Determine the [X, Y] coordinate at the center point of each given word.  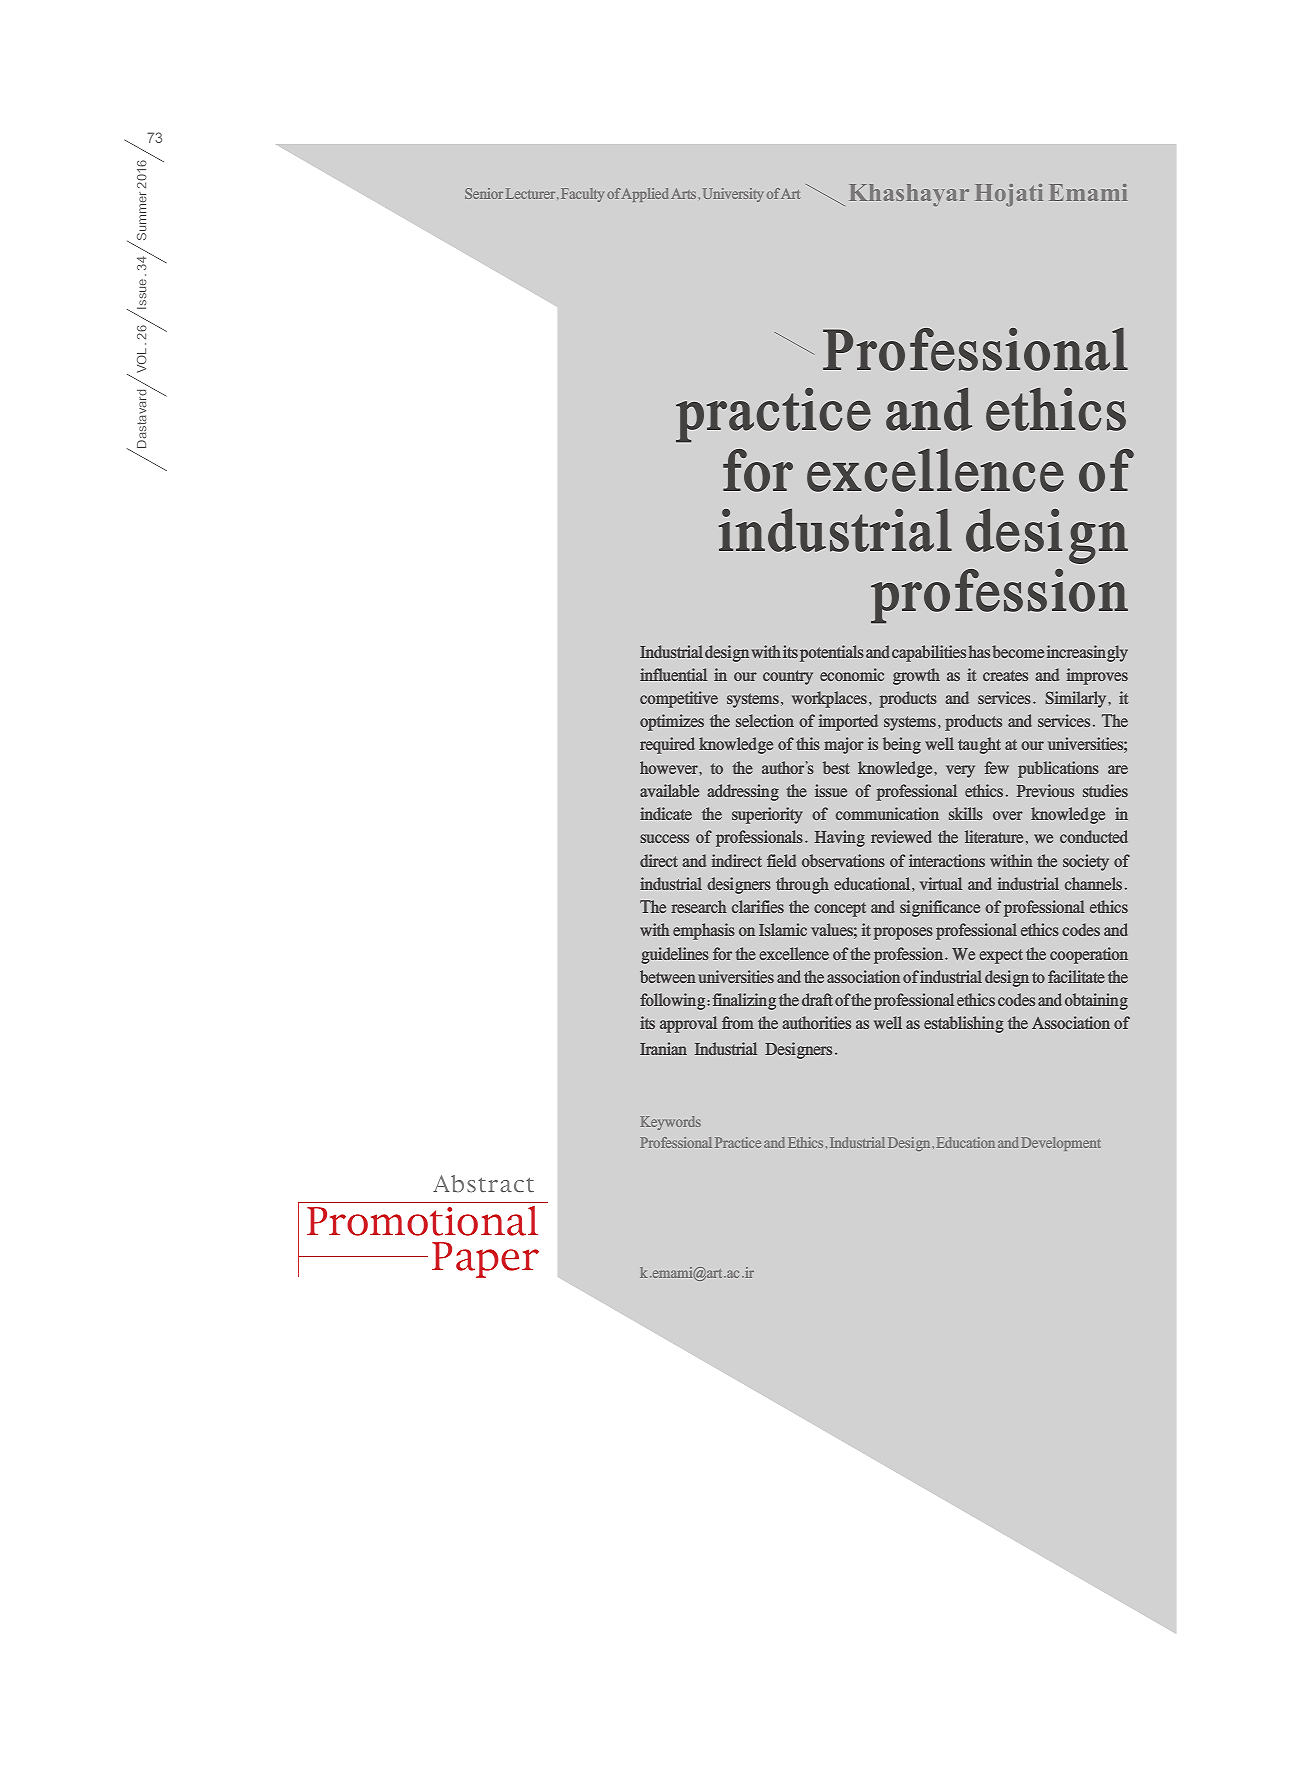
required [667, 745]
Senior [484, 193]
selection [765, 720]
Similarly [1077, 699]
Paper [485, 1260]
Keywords [670, 1123]
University [733, 195]
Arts [685, 193]
